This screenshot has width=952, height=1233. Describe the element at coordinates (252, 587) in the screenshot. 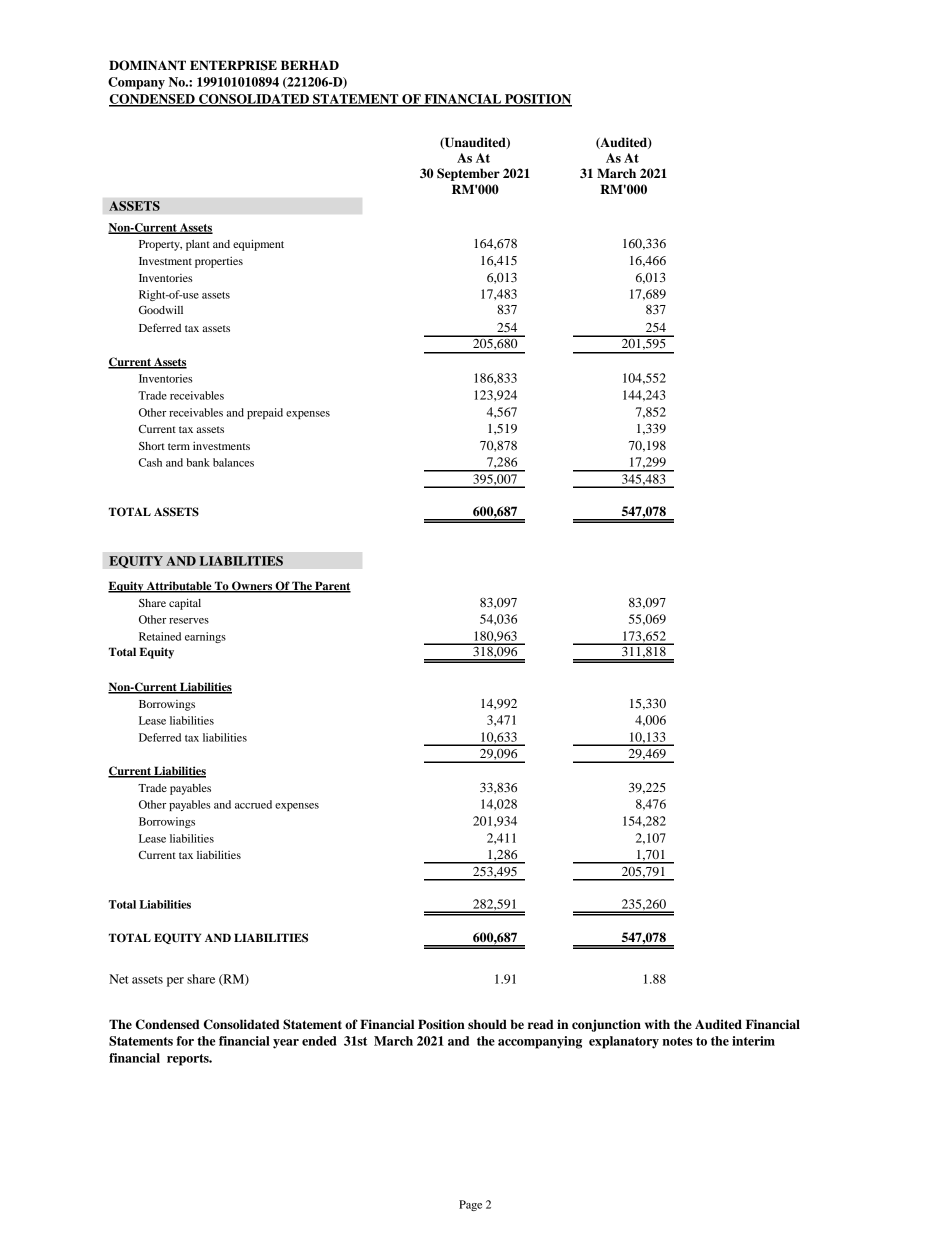

I see `Owners` at that location.
